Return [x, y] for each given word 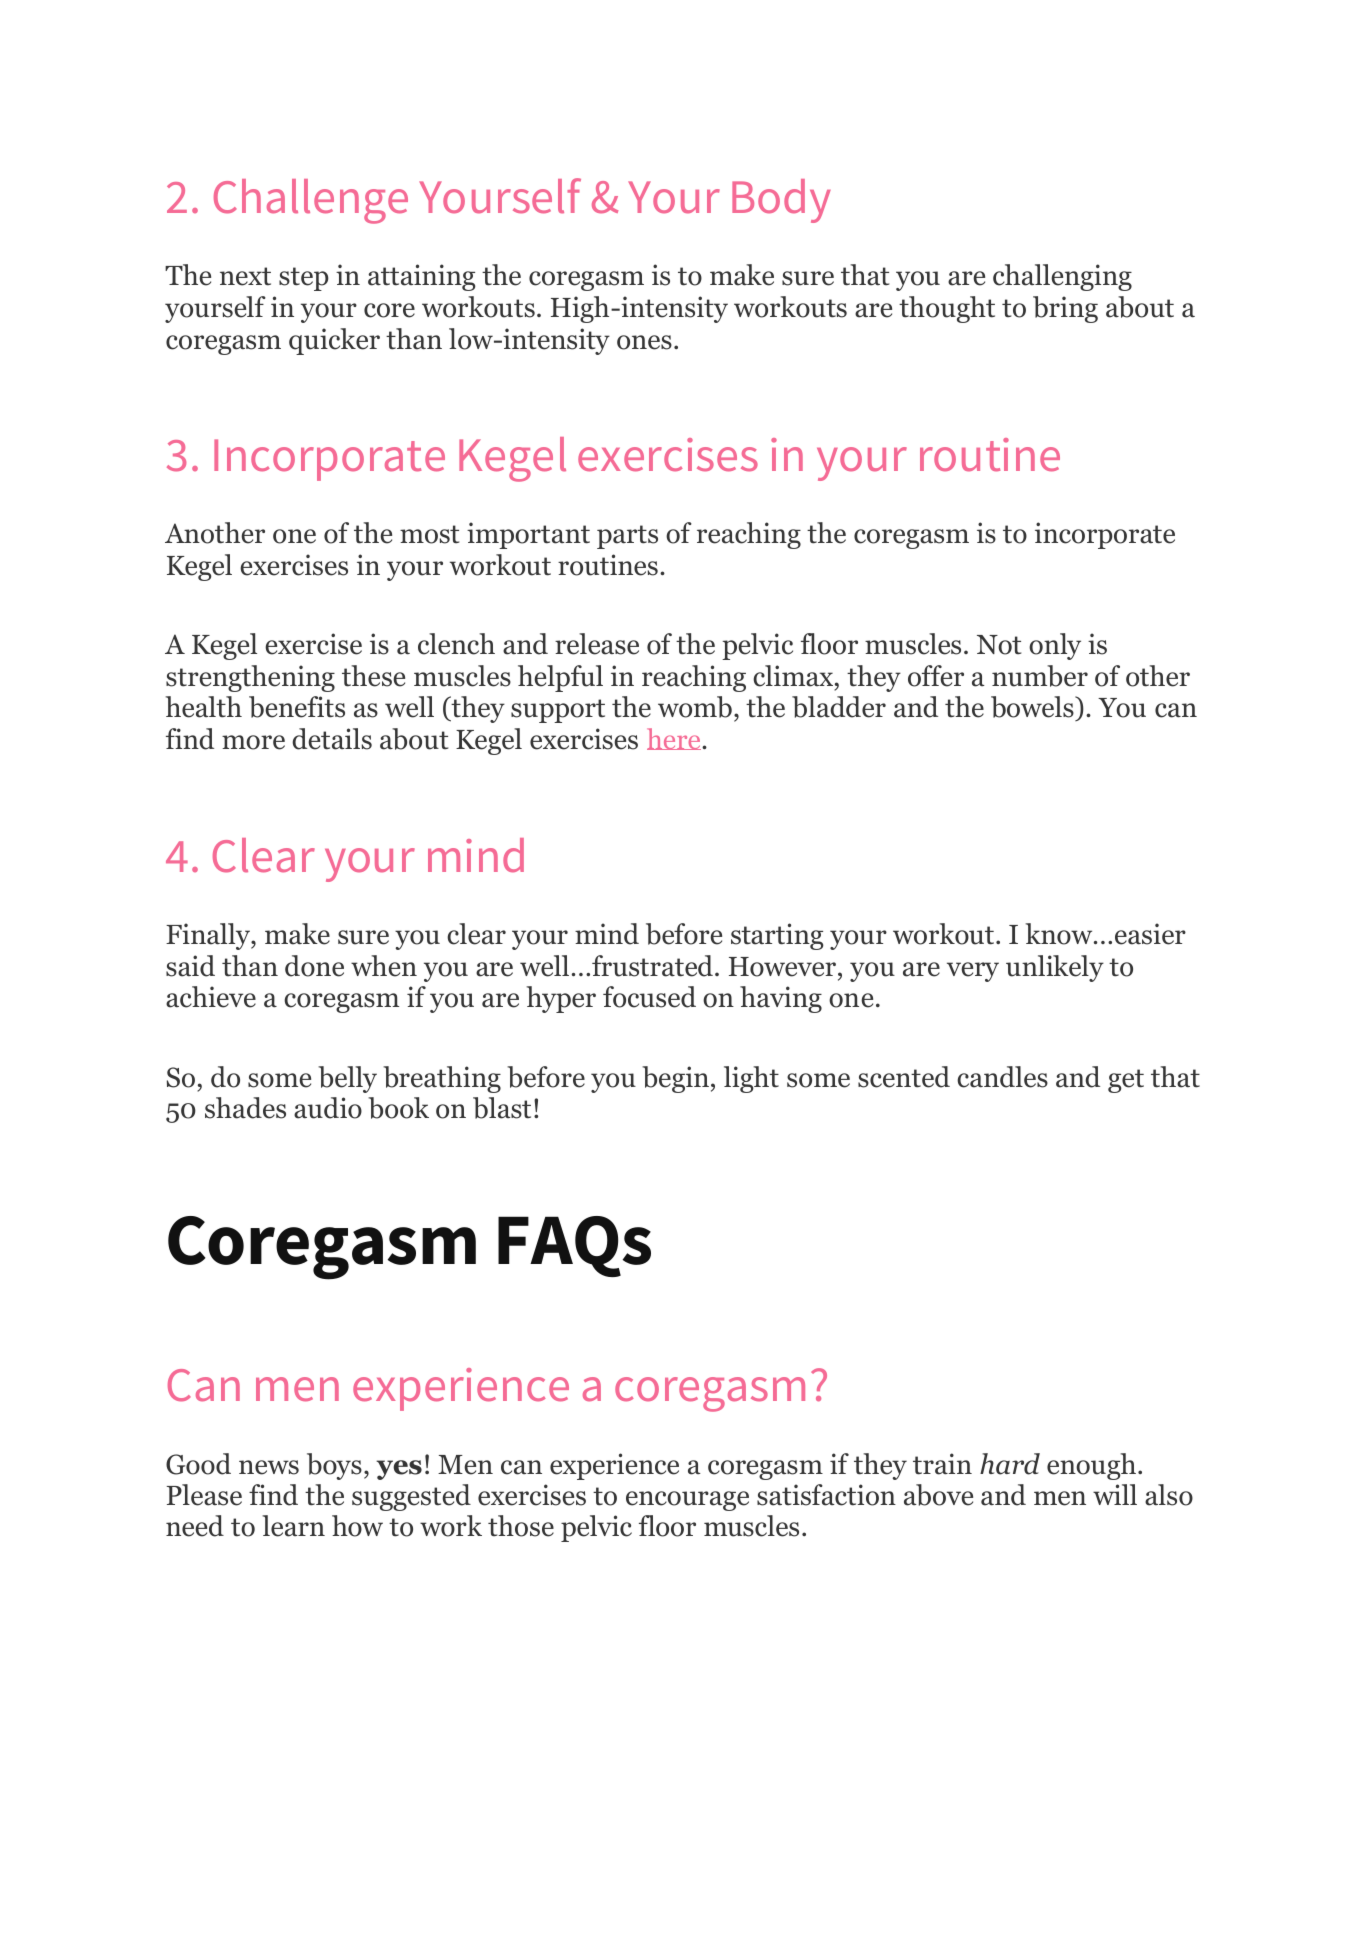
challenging [1062, 277]
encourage [687, 1501]
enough [1093, 1466]
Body [781, 201]
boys [334, 1466]
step [304, 279]
